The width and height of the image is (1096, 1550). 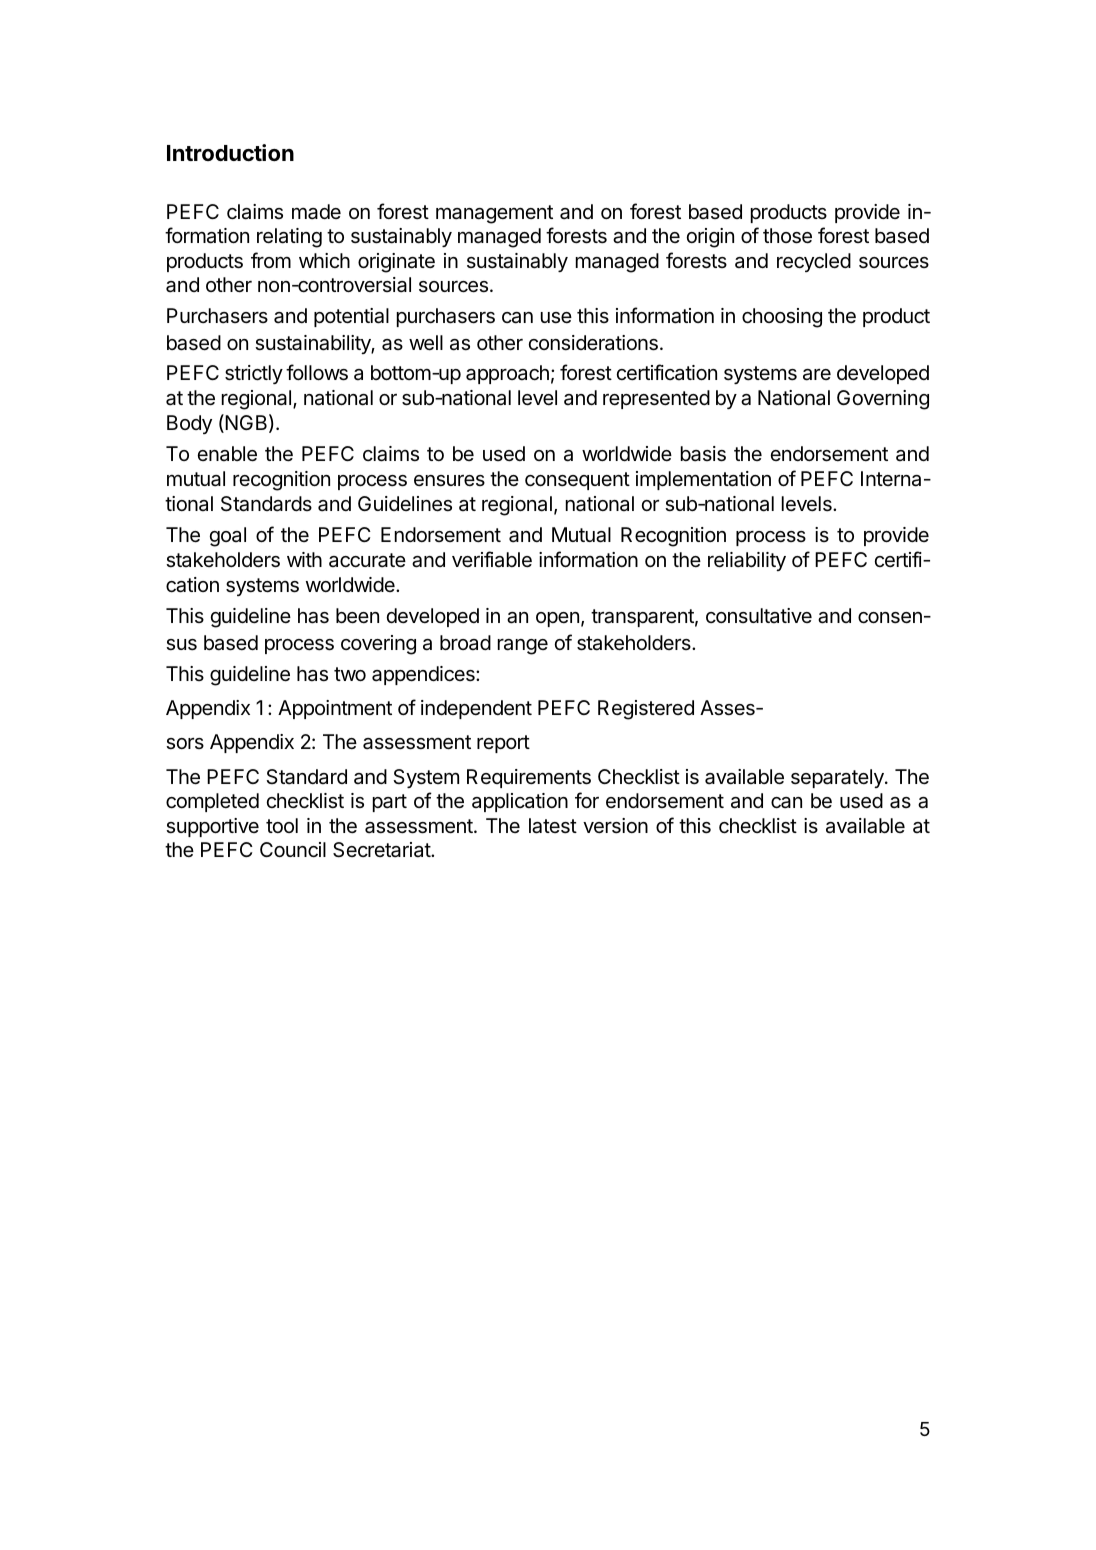 I want to click on choosing, so click(x=782, y=318).
